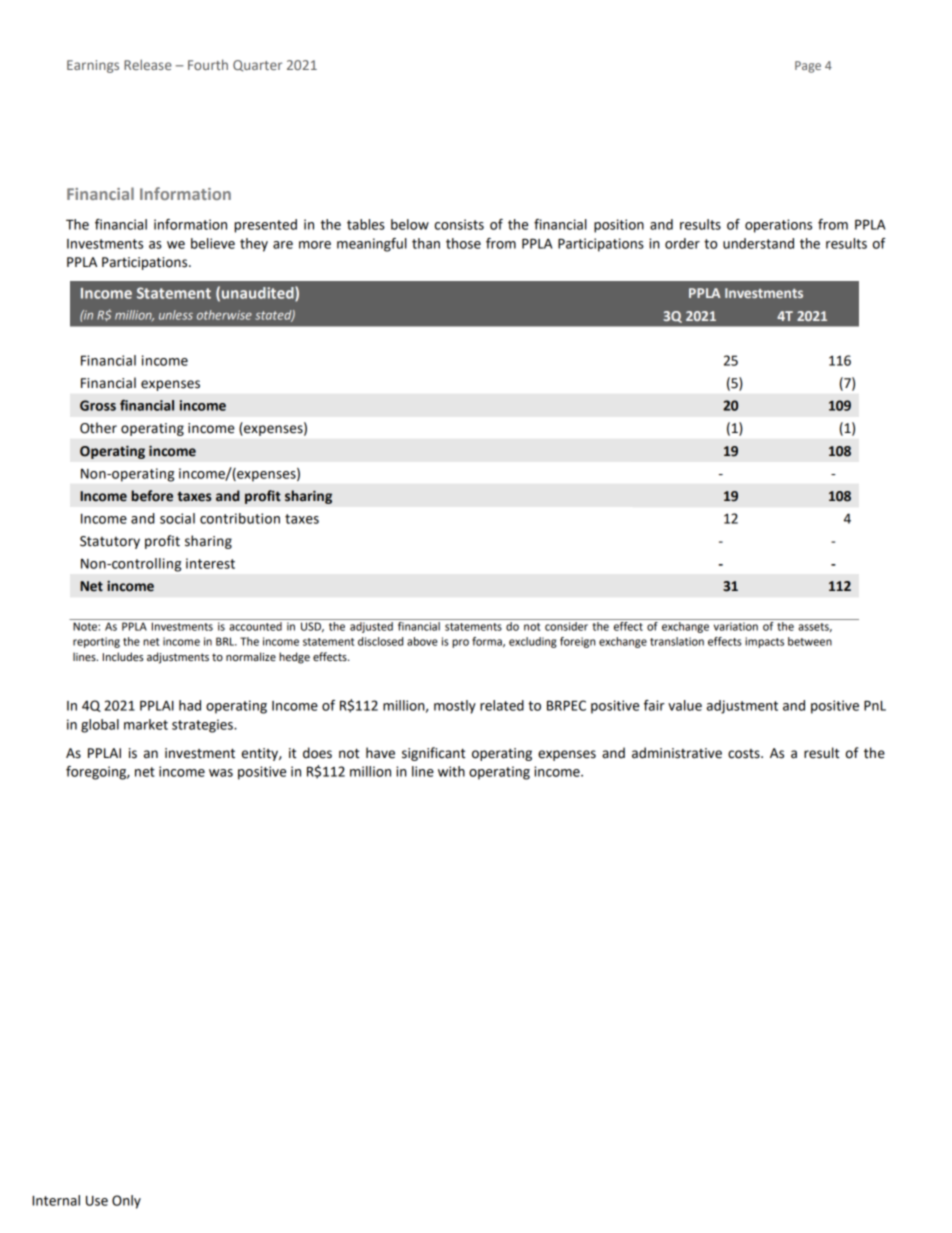 The width and height of the page is (952, 1233). I want to click on below, so click(410, 224).
